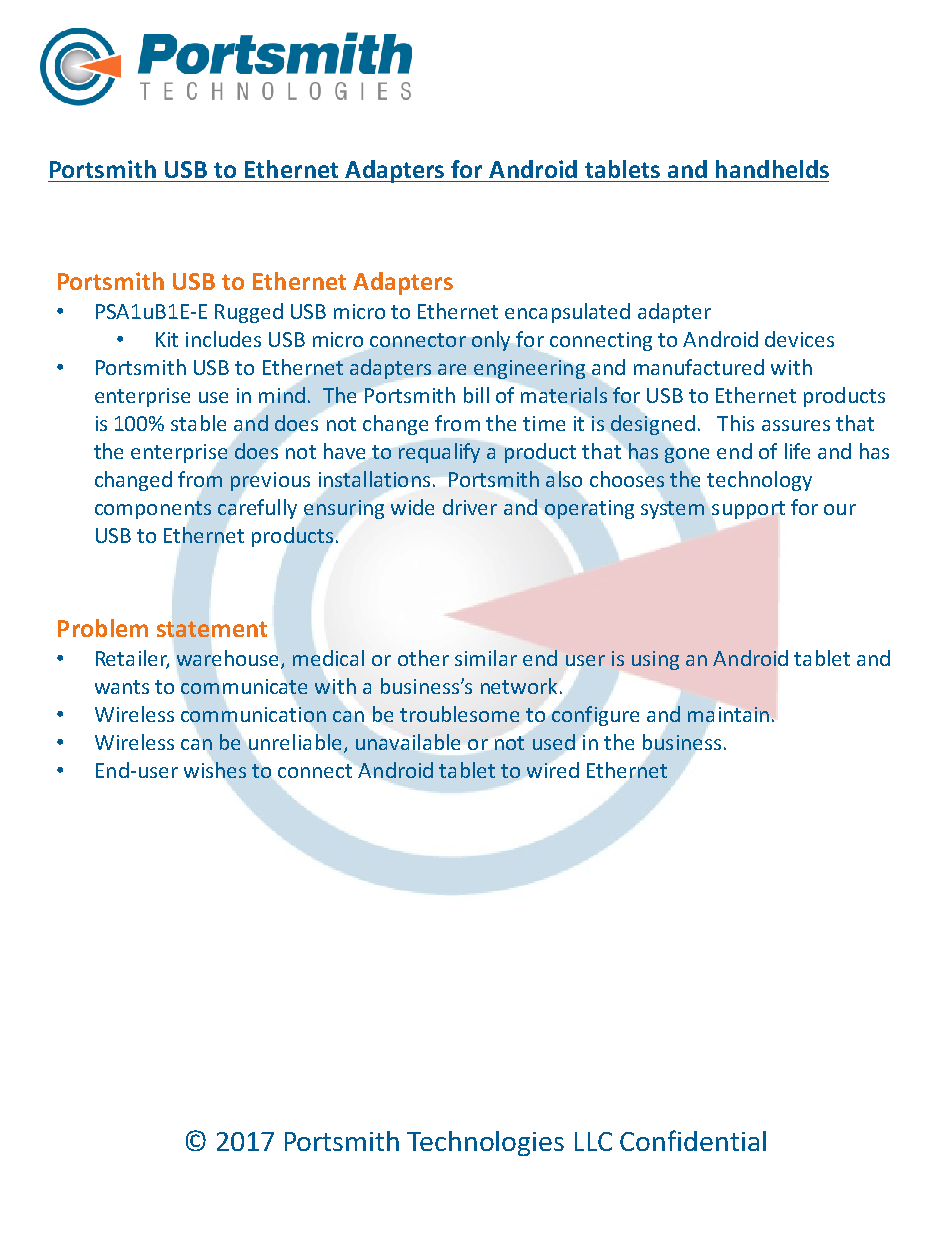  I want to click on Rugged, so click(249, 313).
